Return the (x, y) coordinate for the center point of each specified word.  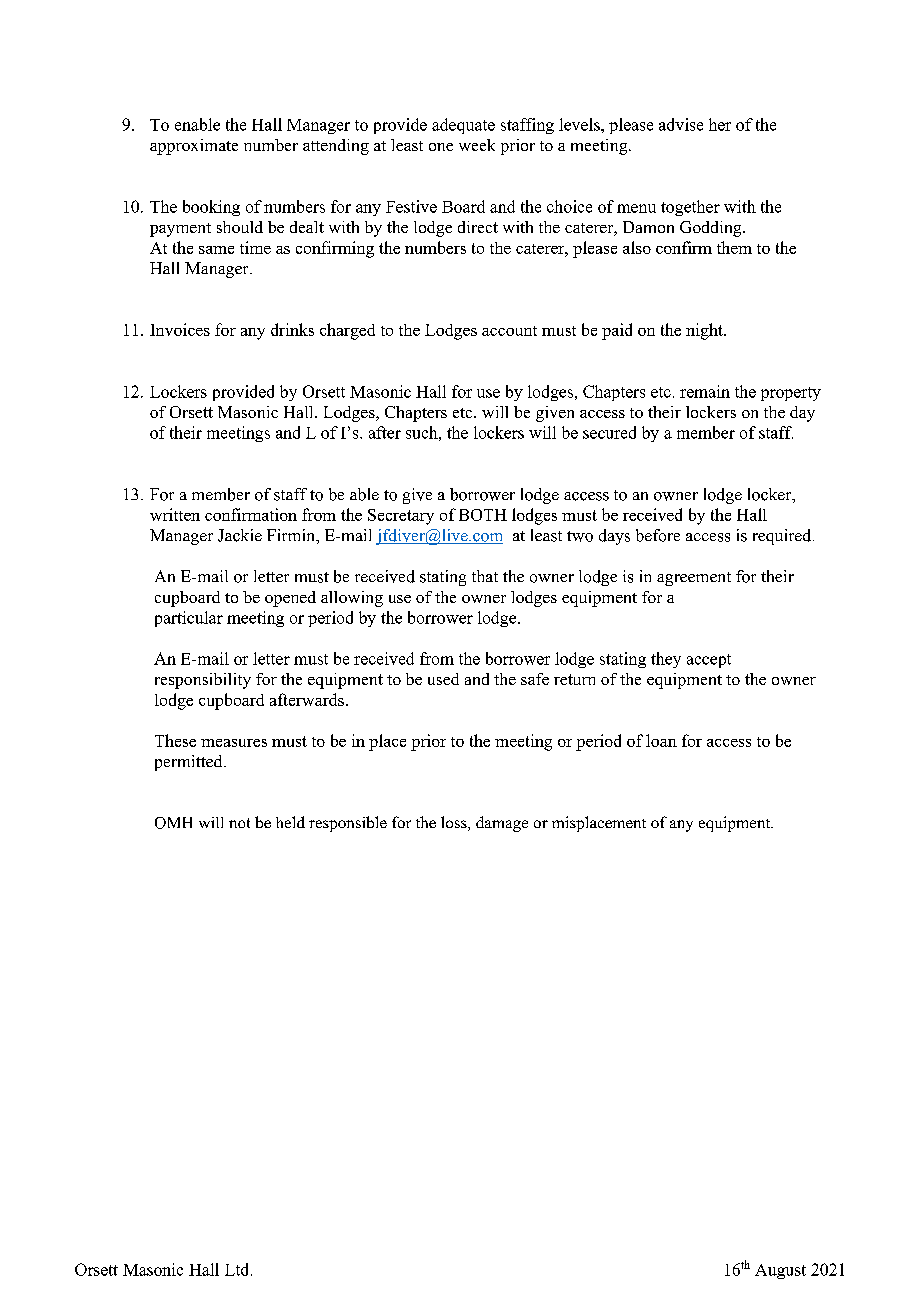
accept (709, 661)
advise (681, 124)
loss (455, 823)
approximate (194, 147)
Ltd (238, 1269)
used (443, 679)
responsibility (203, 681)
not (239, 823)
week (477, 145)
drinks (292, 329)
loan (661, 740)
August (780, 1271)
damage (502, 824)
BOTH (483, 515)
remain (705, 391)
